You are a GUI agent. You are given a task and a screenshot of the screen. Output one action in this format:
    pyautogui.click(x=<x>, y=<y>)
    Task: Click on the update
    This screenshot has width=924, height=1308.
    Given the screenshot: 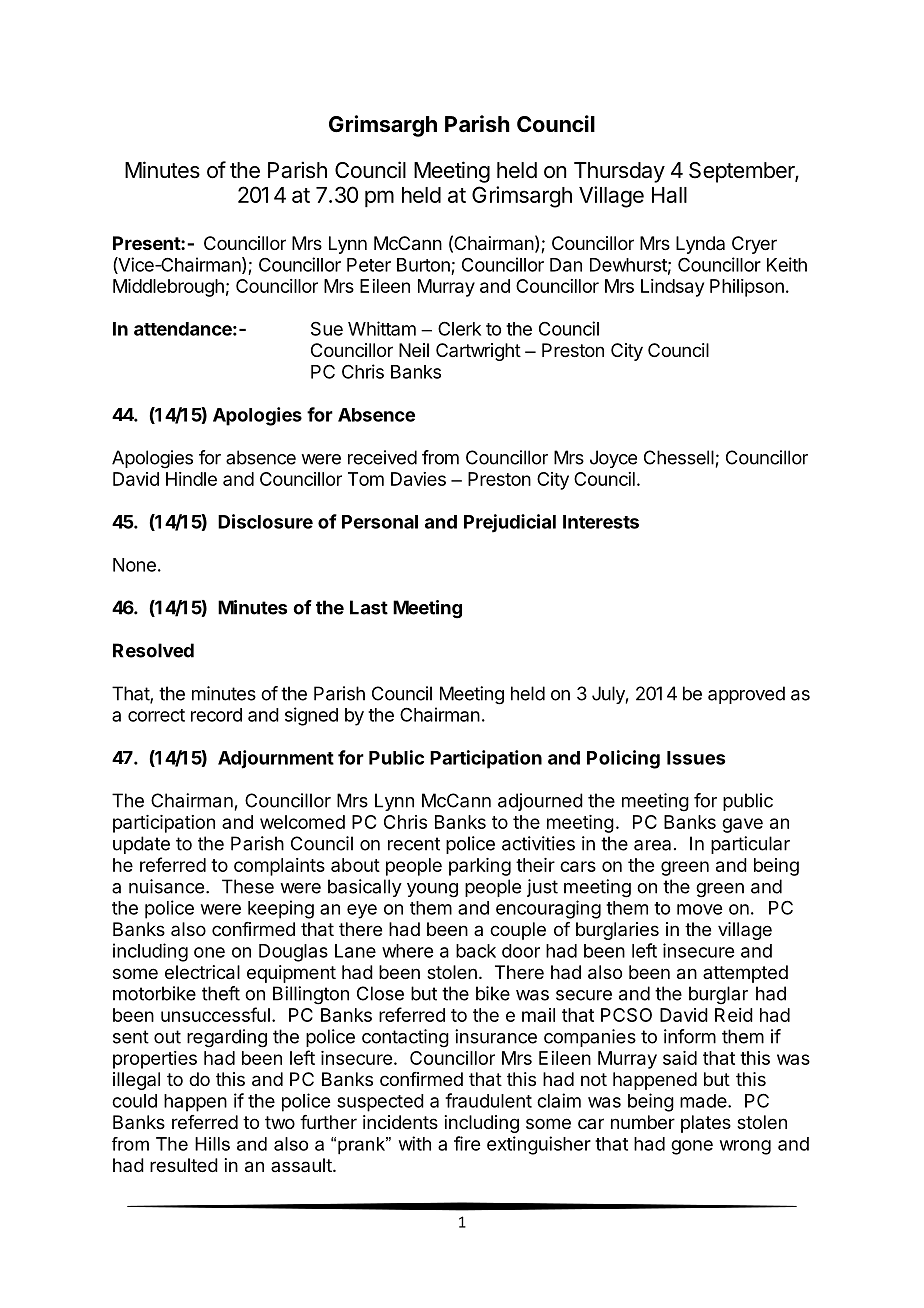 What is the action you would take?
    pyautogui.click(x=141, y=845)
